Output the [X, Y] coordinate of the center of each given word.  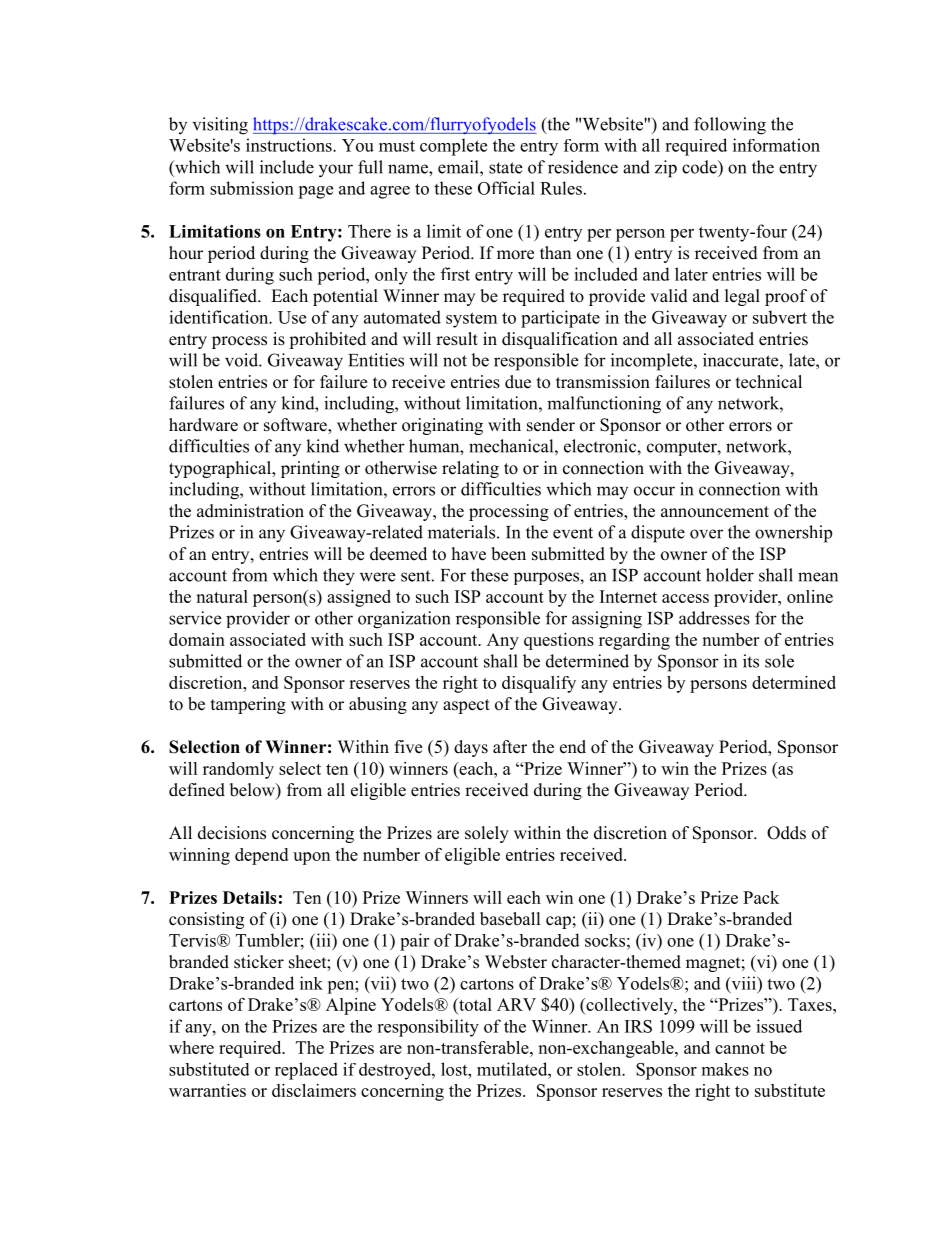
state [505, 168]
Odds [786, 833]
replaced [306, 1071]
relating [470, 469]
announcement [715, 512]
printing [310, 469]
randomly [238, 770]
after [510, 747]
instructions [290, 145]
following [730, 126]
